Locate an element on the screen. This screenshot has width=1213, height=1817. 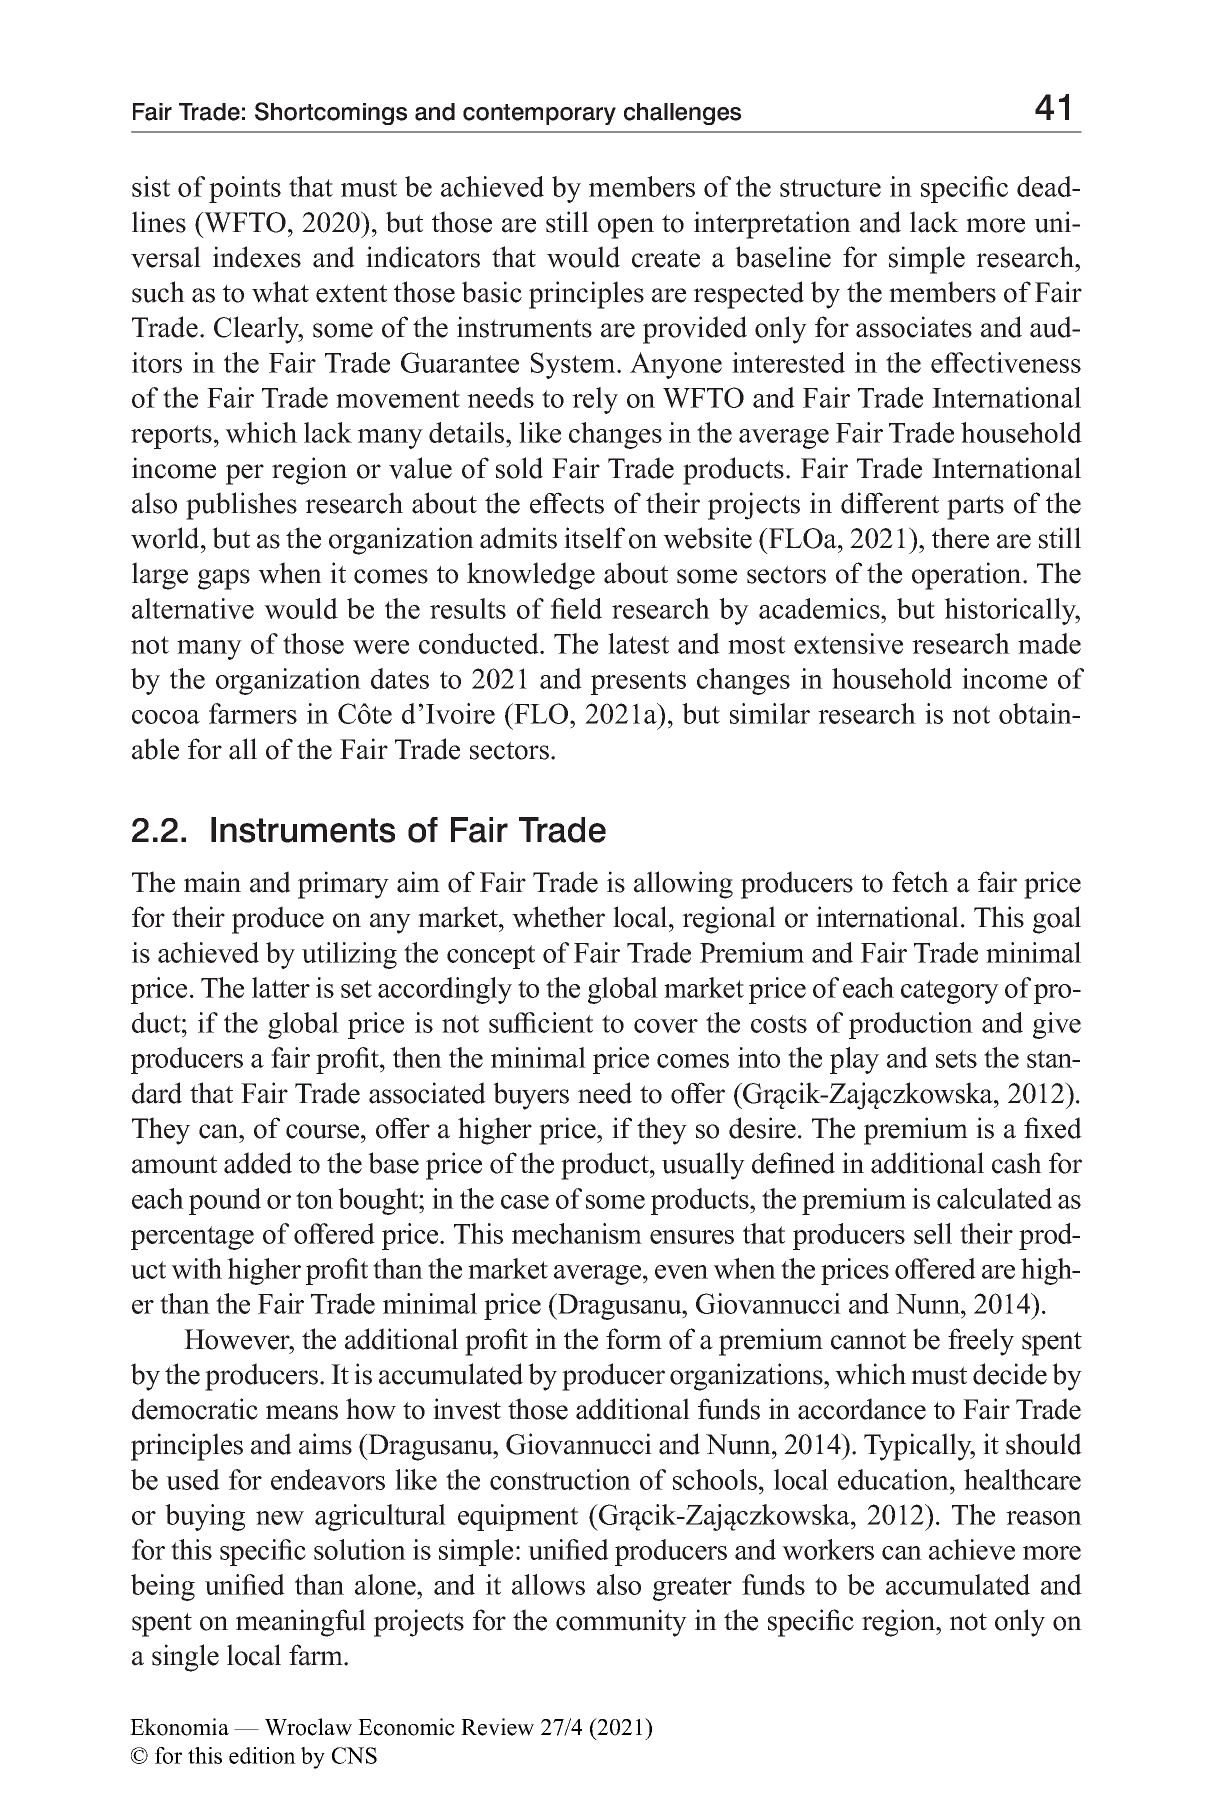
edition is located at coordinates (262, 1755).
